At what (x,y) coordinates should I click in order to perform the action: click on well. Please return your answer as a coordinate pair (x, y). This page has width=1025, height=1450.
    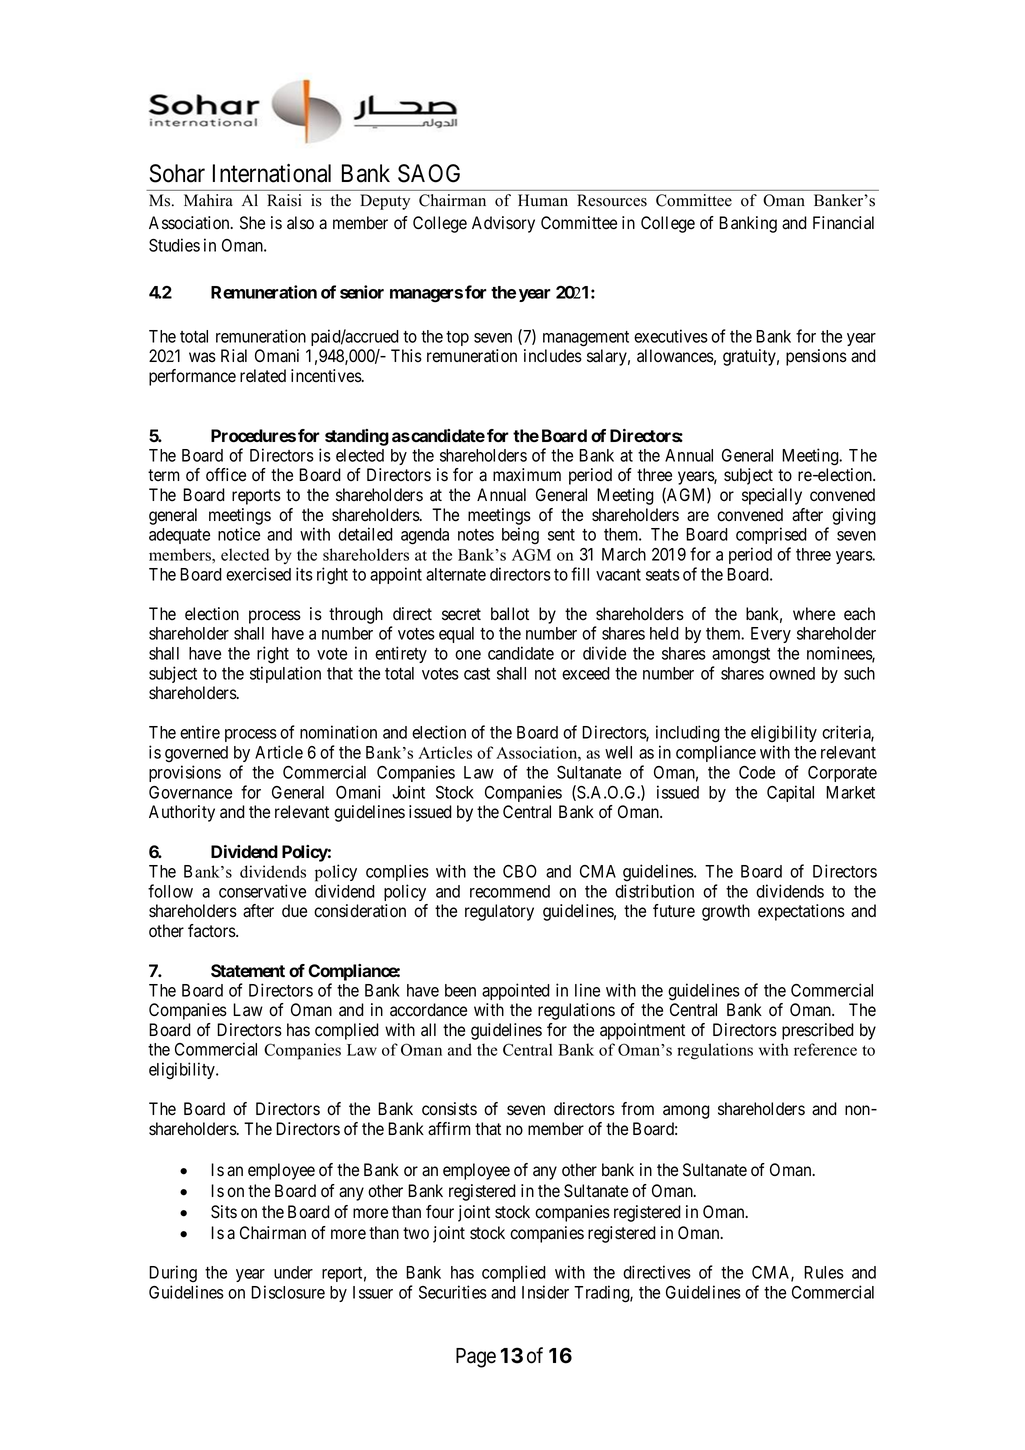
    Looking at the image, I should click on (618, 752).
